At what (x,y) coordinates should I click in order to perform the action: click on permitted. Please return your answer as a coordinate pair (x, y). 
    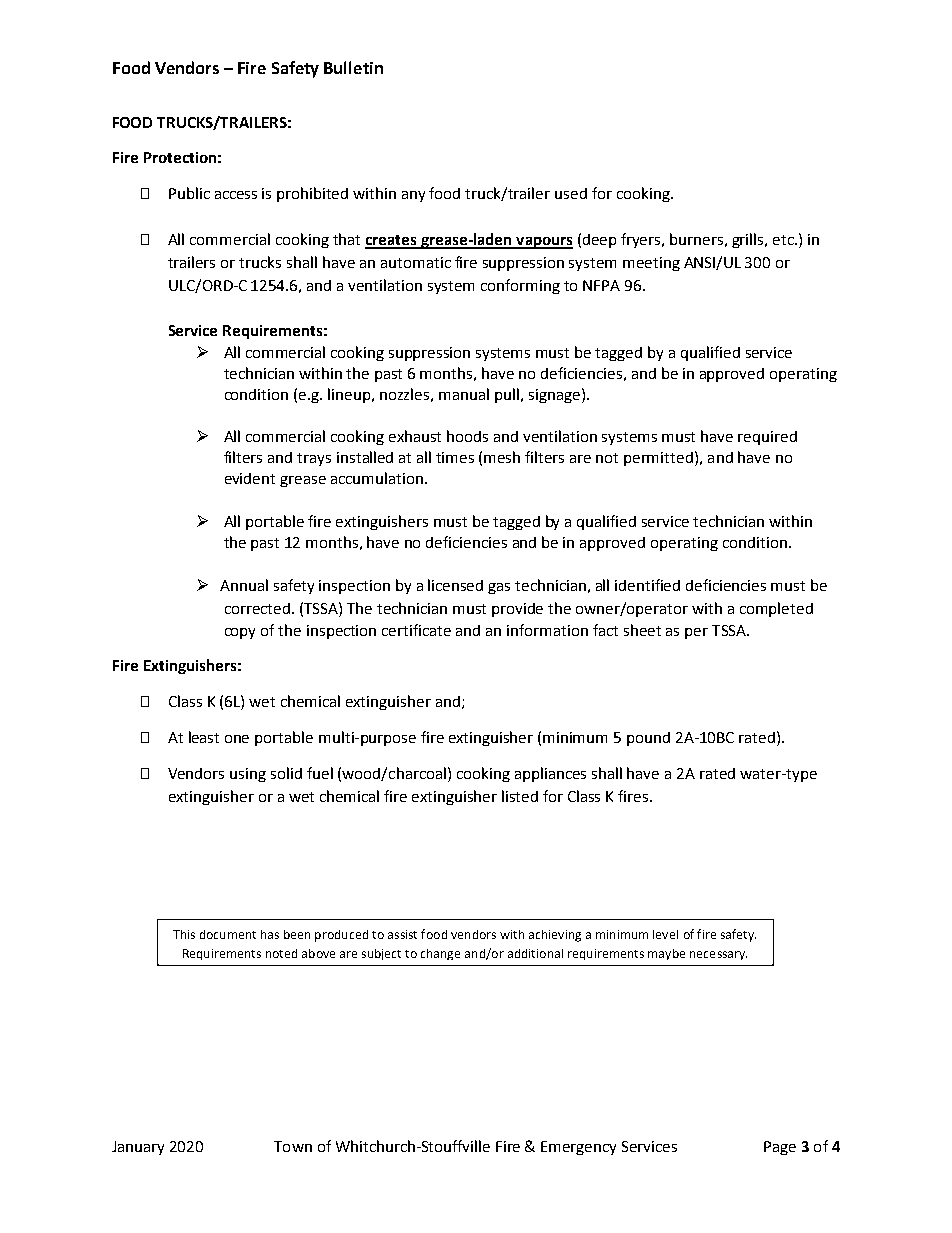
    Looking at the image, I should click on (658, 459).
